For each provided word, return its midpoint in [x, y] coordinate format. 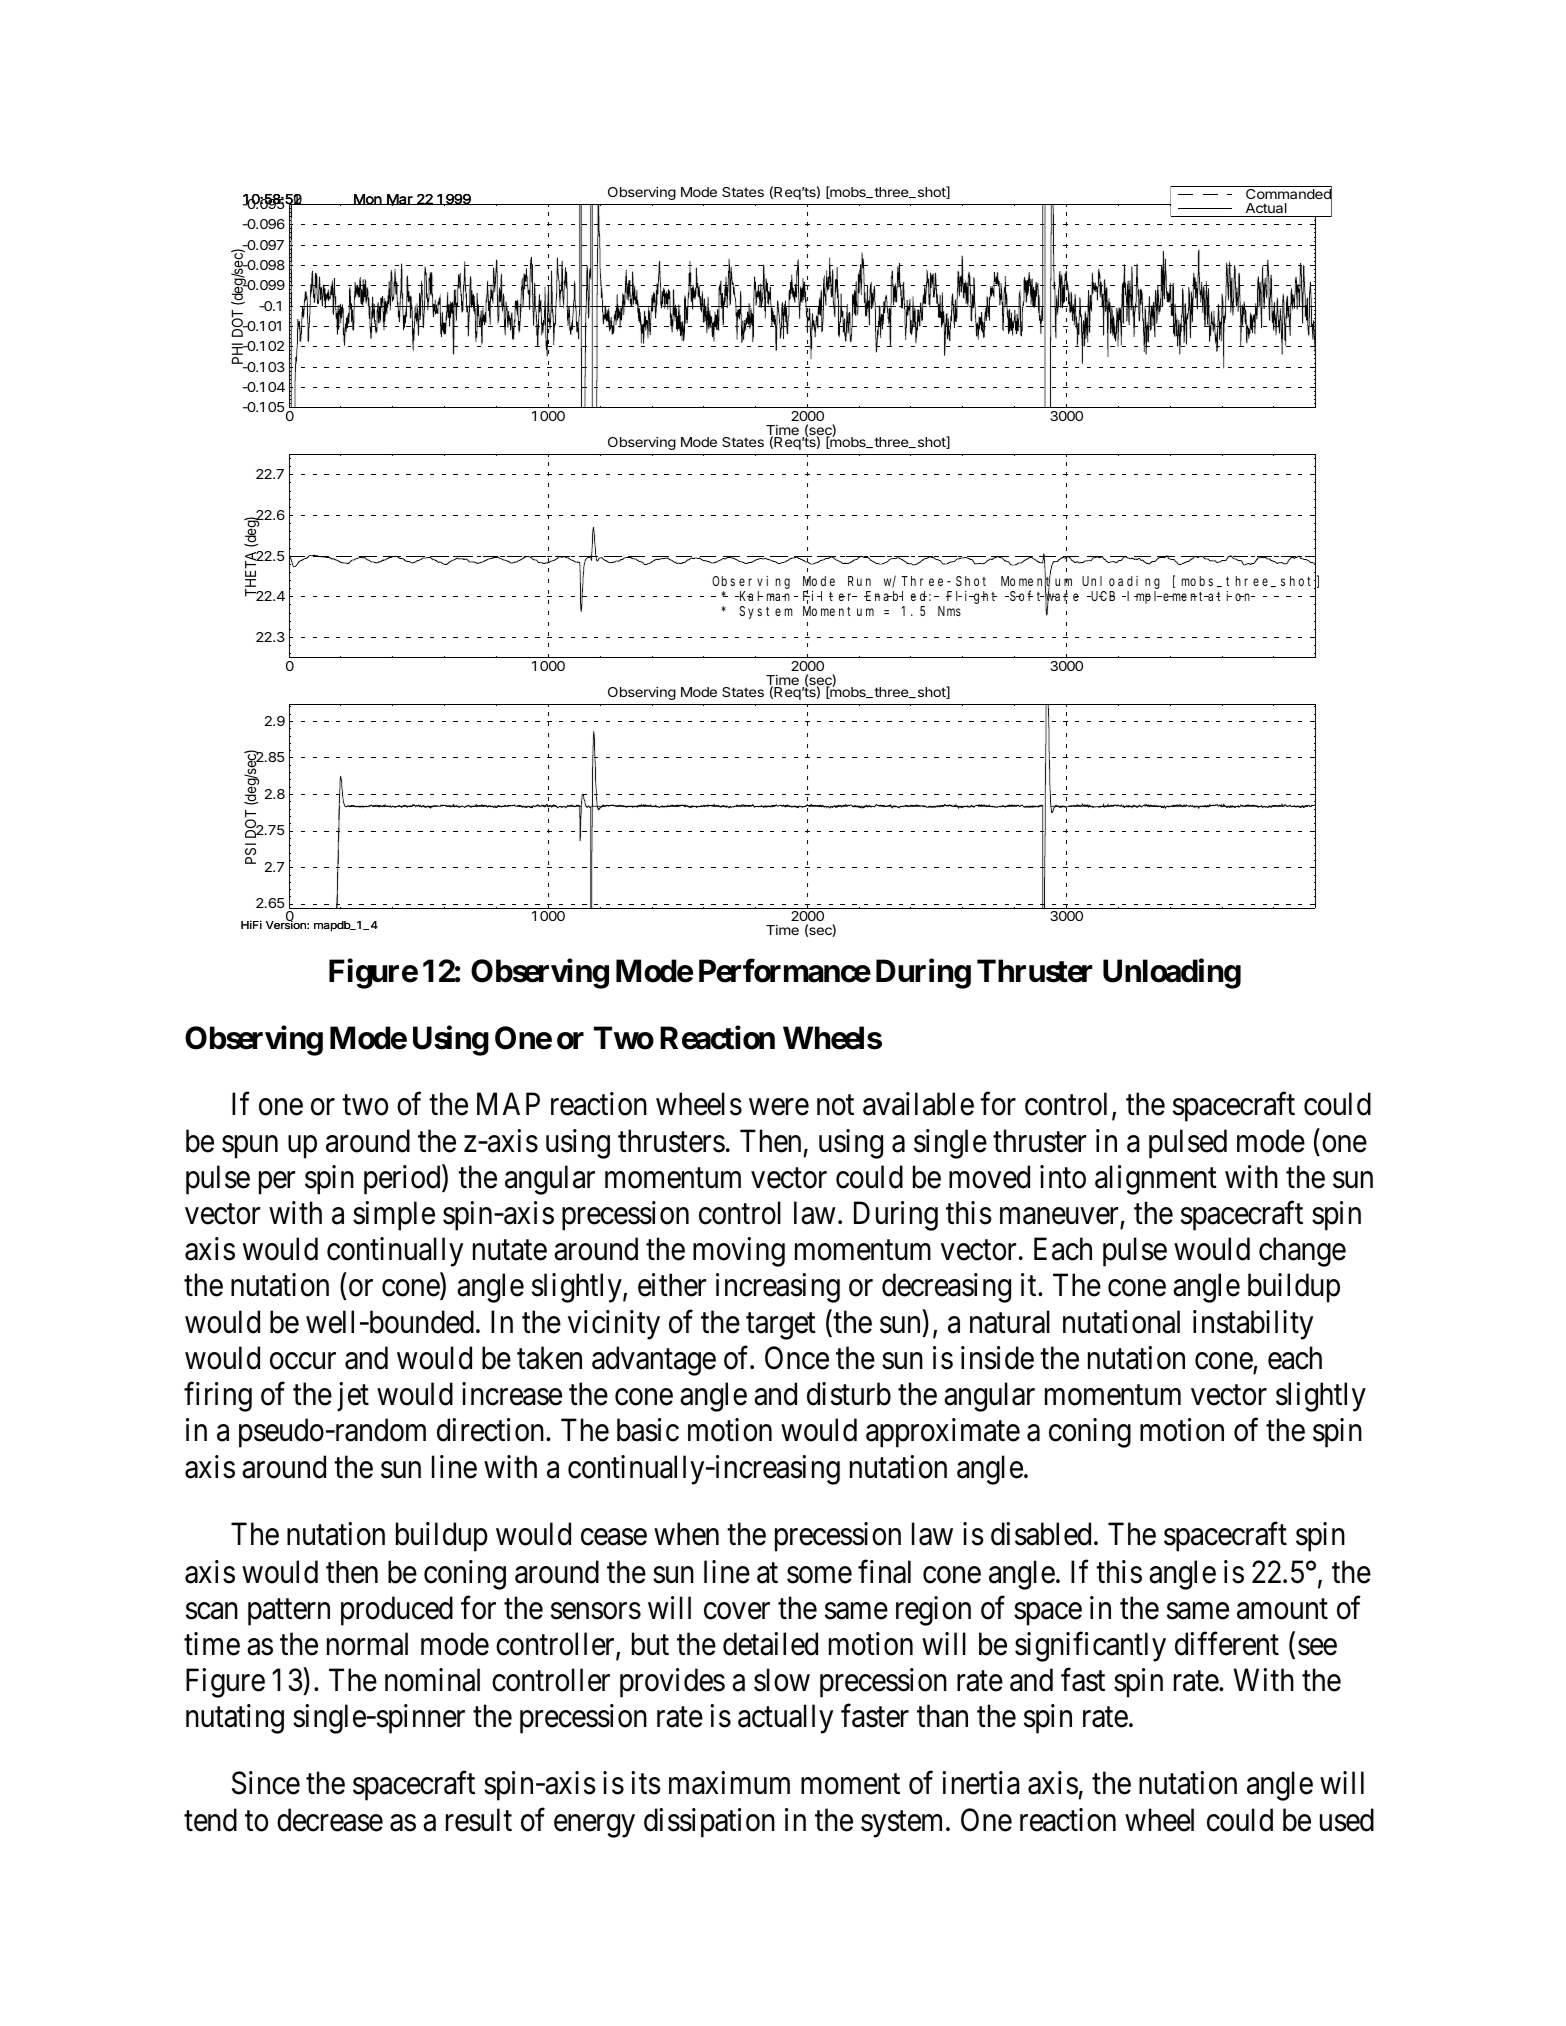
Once [797, 1358]
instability [1253, 1325]
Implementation [1191, 597]
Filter [830, 597]
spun [250, 1147]
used [1347, 1820]
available [918, 1104]
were [779, 1107]
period [403, 1180]
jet [353, 1397]
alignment [1156, 1180]
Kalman [766, 596]
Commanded [1288, 194]
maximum [729, 1783]
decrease [330, 1820]
